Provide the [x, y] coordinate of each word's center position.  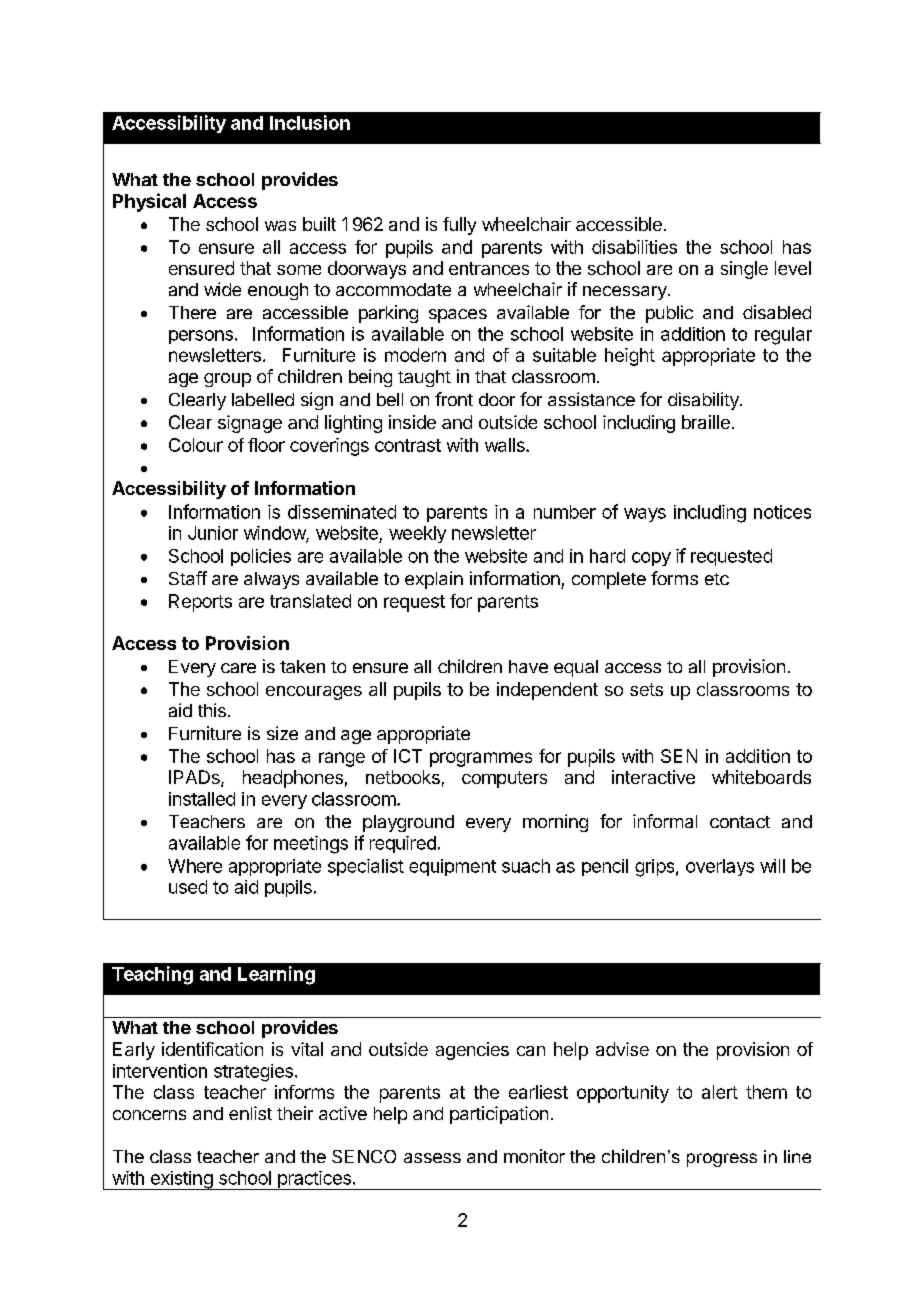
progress [722, 1160]
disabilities [634, 247]
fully [459, 226]
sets [646, 689]
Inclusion [310, 122]
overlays [720, 867]
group [227, 380]
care [238, 668]
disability [704, 401]
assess [432, 1158]
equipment [452, 867]
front [454, 399]
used [188, 887]
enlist [250, 1113]
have [528, 666]
